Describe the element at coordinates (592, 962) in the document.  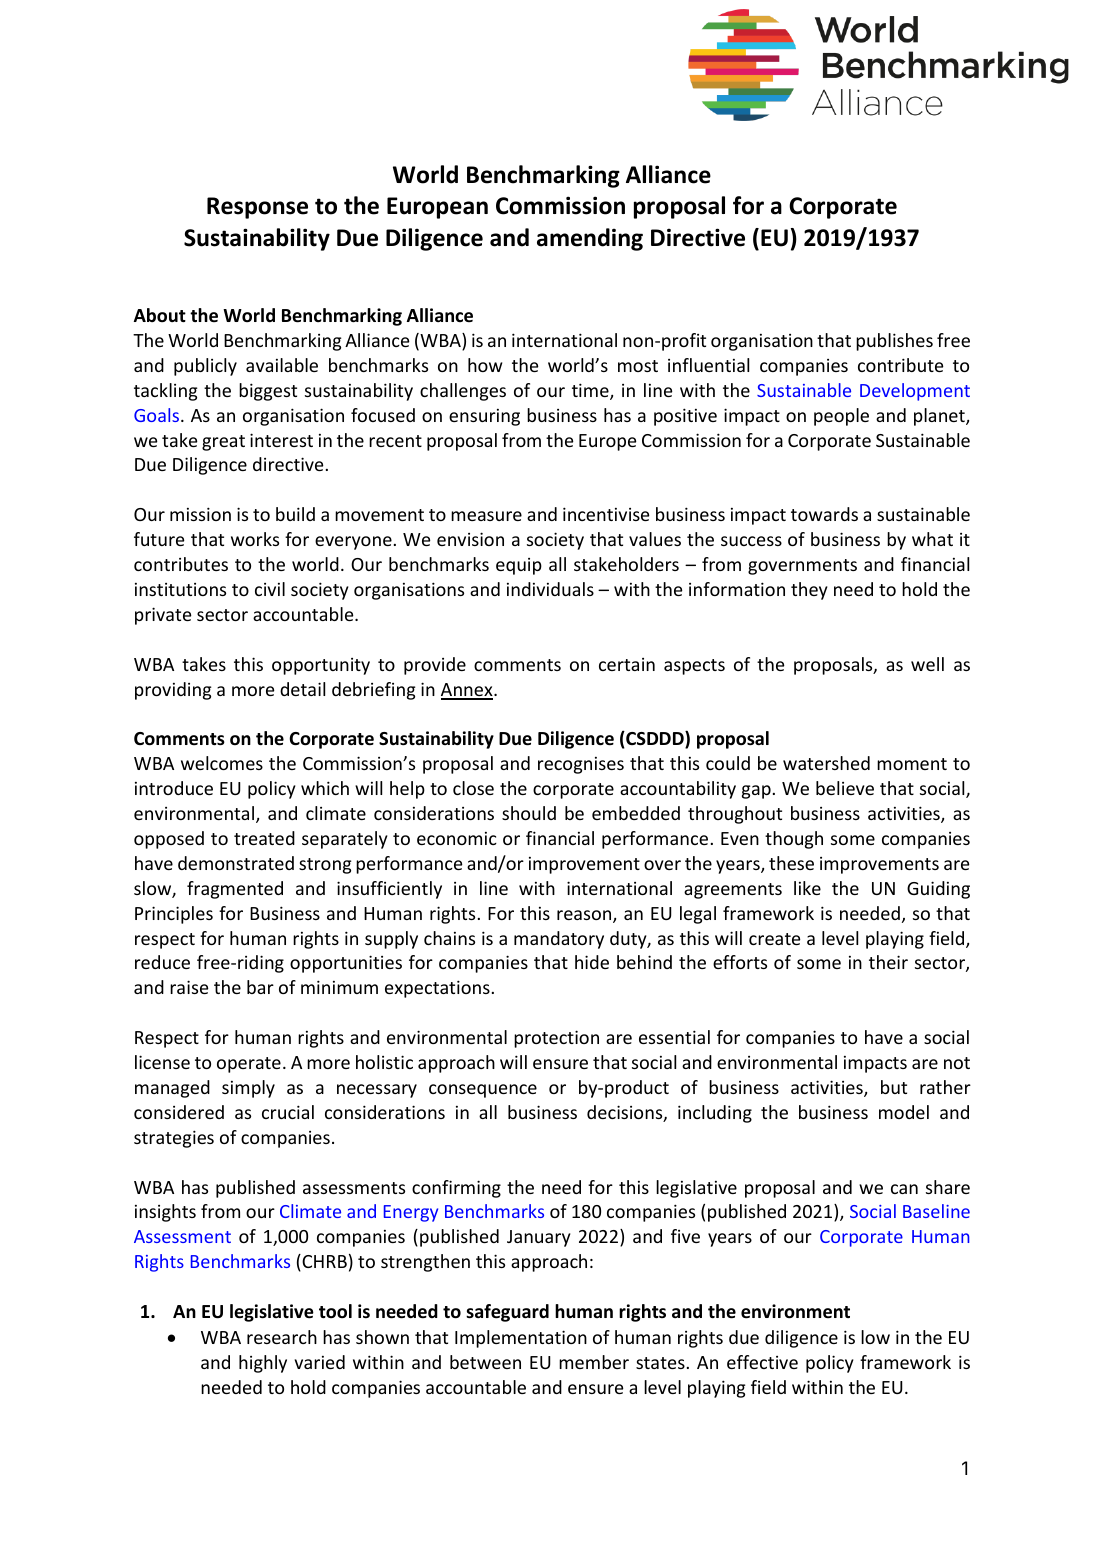
I see `hide` at that location.
